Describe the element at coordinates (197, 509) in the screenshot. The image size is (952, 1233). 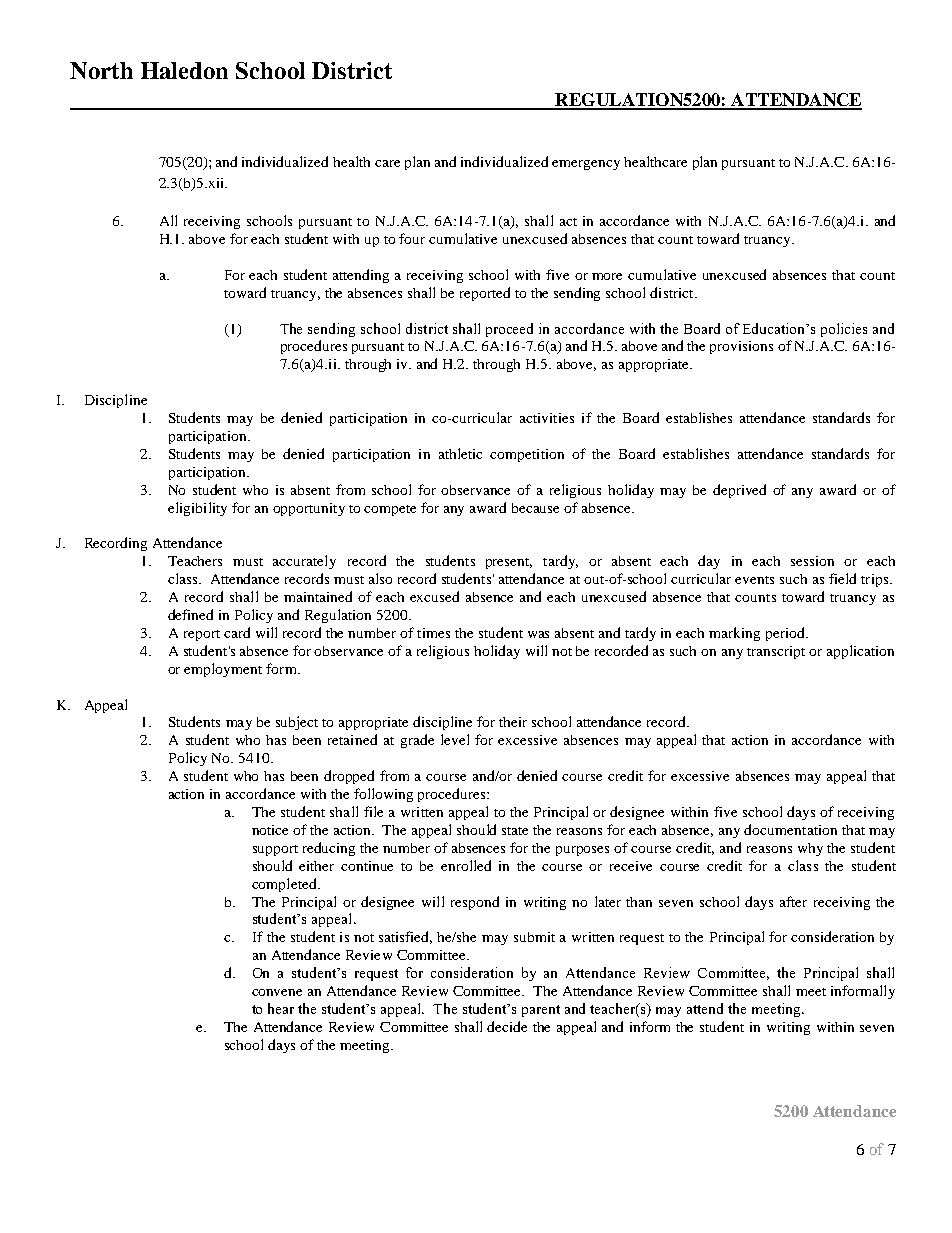
I see `eligibility` at that location.
